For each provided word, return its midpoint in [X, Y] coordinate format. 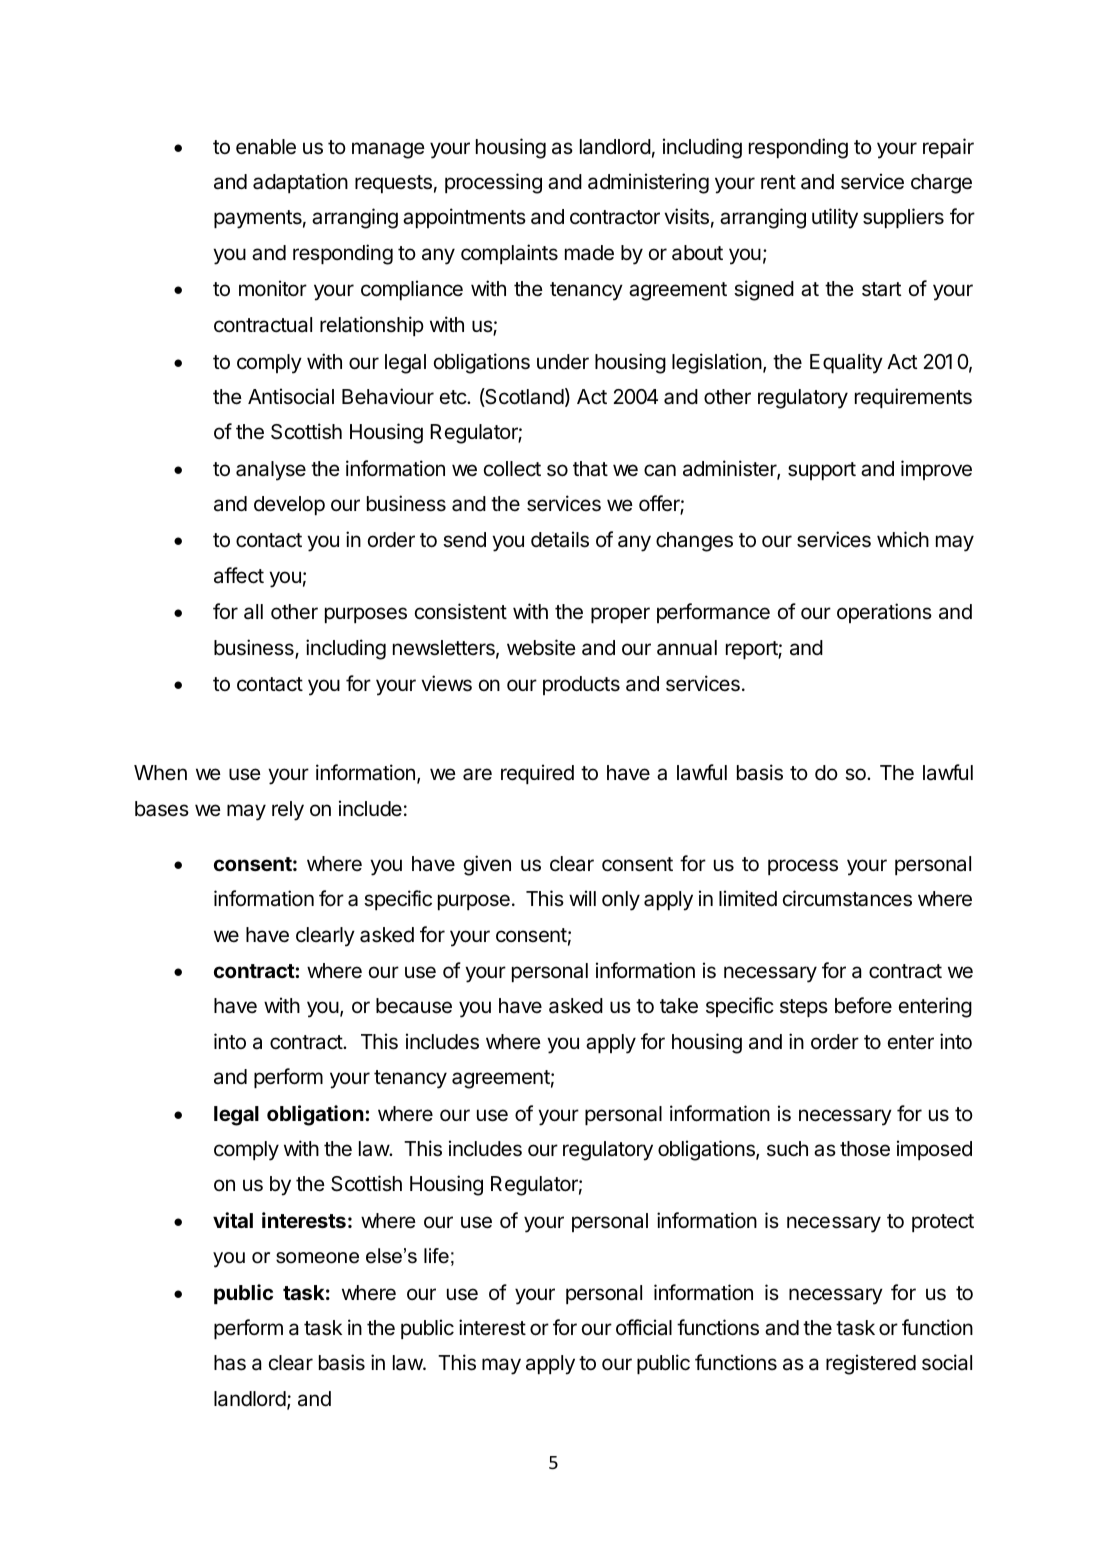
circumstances [847, 898]
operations [884, 613]
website [541, 647]
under [563, 362]
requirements [913, 398]
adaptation [300, 183]
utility [835, 218]
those [865, 1149]
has [230, 1363]
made [589, 253]
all [253, 612]
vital [233, 1220]
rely [288, 811]
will [582, 898]
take [679, 1006]
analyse [271, 471]
